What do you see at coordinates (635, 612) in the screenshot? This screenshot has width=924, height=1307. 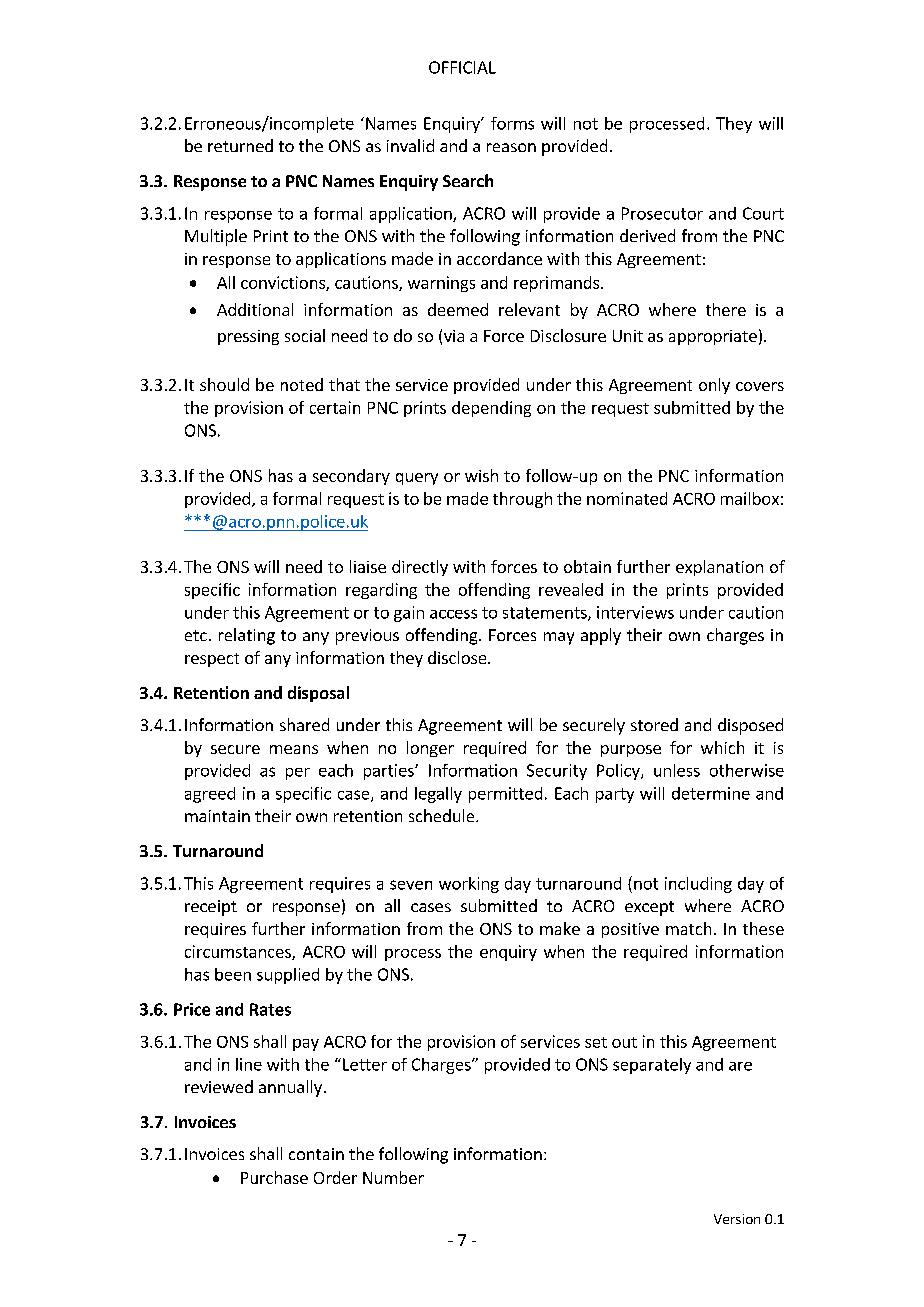 I see `interviews` at bounding box center [635, 612].
